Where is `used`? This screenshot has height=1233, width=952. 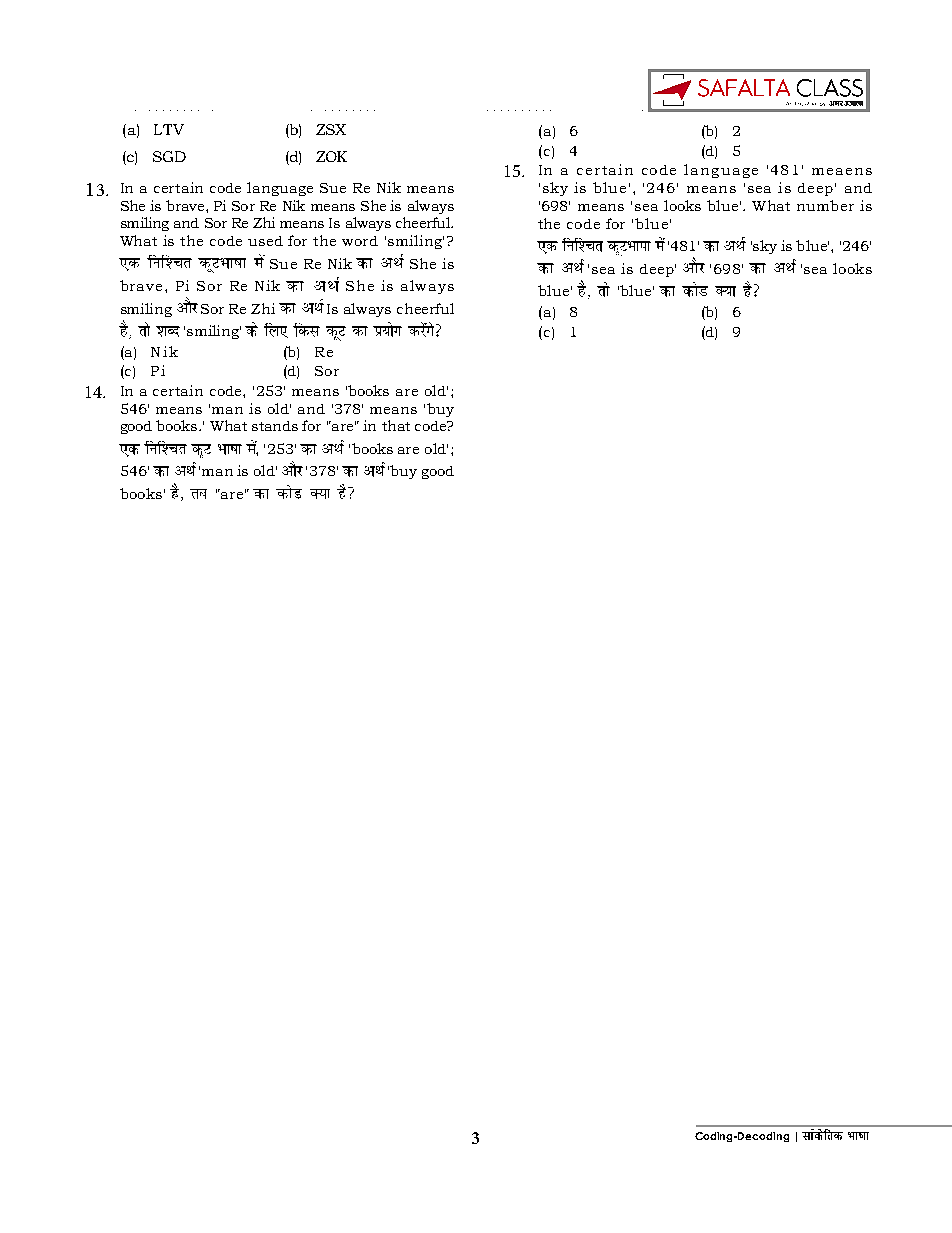 used is located at coordinates (265, 241).
